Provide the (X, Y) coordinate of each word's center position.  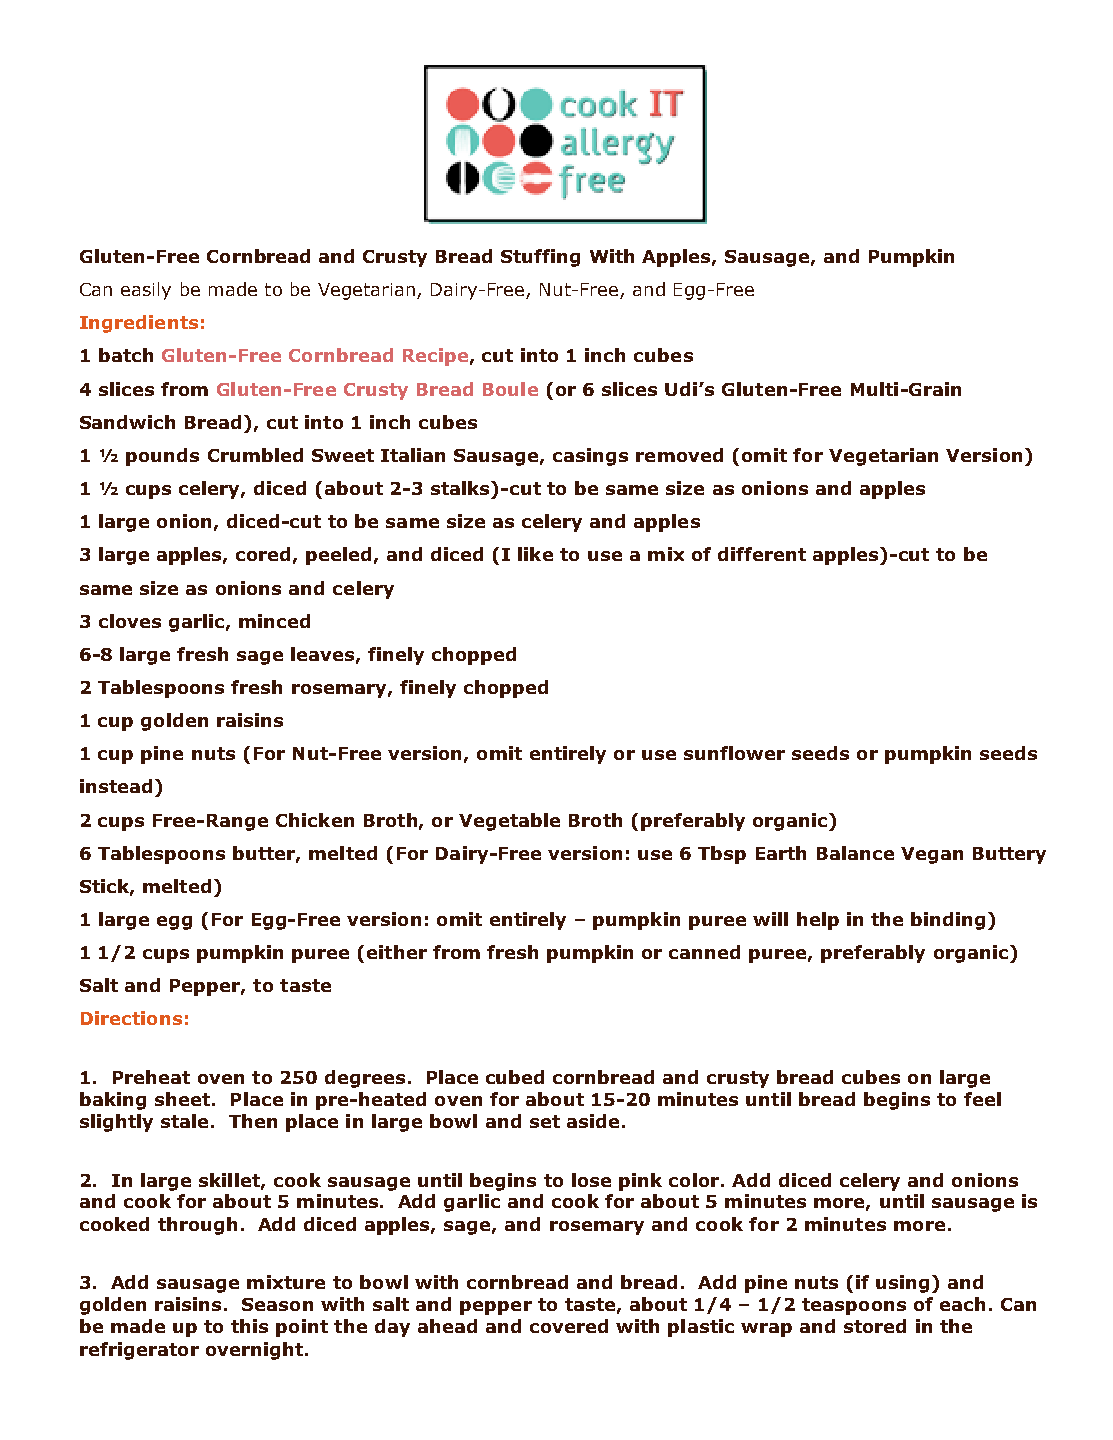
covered (569, 1326)
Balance (855, 853)
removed (679, 455)
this (249, 1326)
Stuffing (540, 258)
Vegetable (509, 822)
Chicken (315, 820)
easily (146, 291)
